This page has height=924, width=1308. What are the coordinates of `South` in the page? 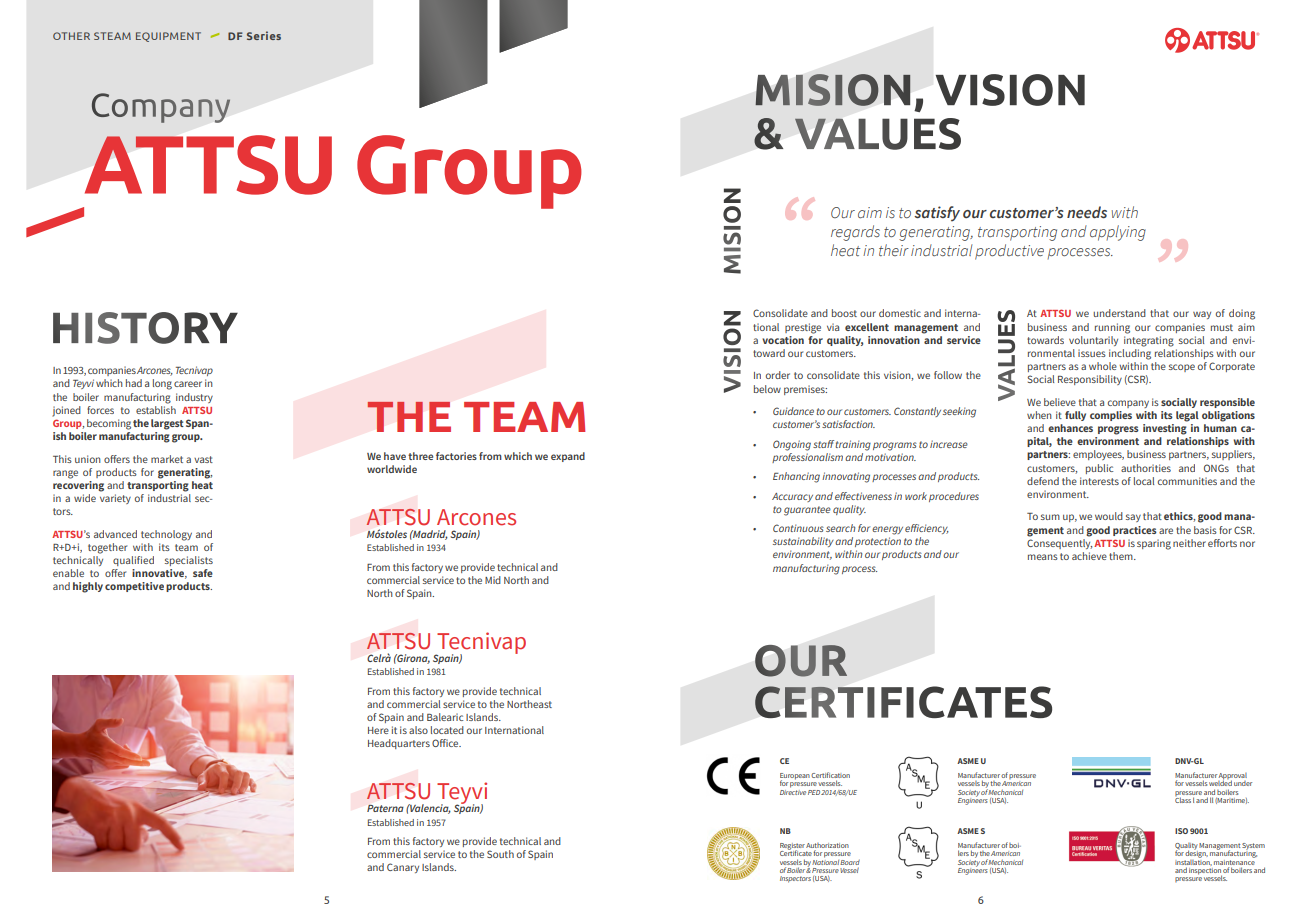 It's located at (500, 854).
